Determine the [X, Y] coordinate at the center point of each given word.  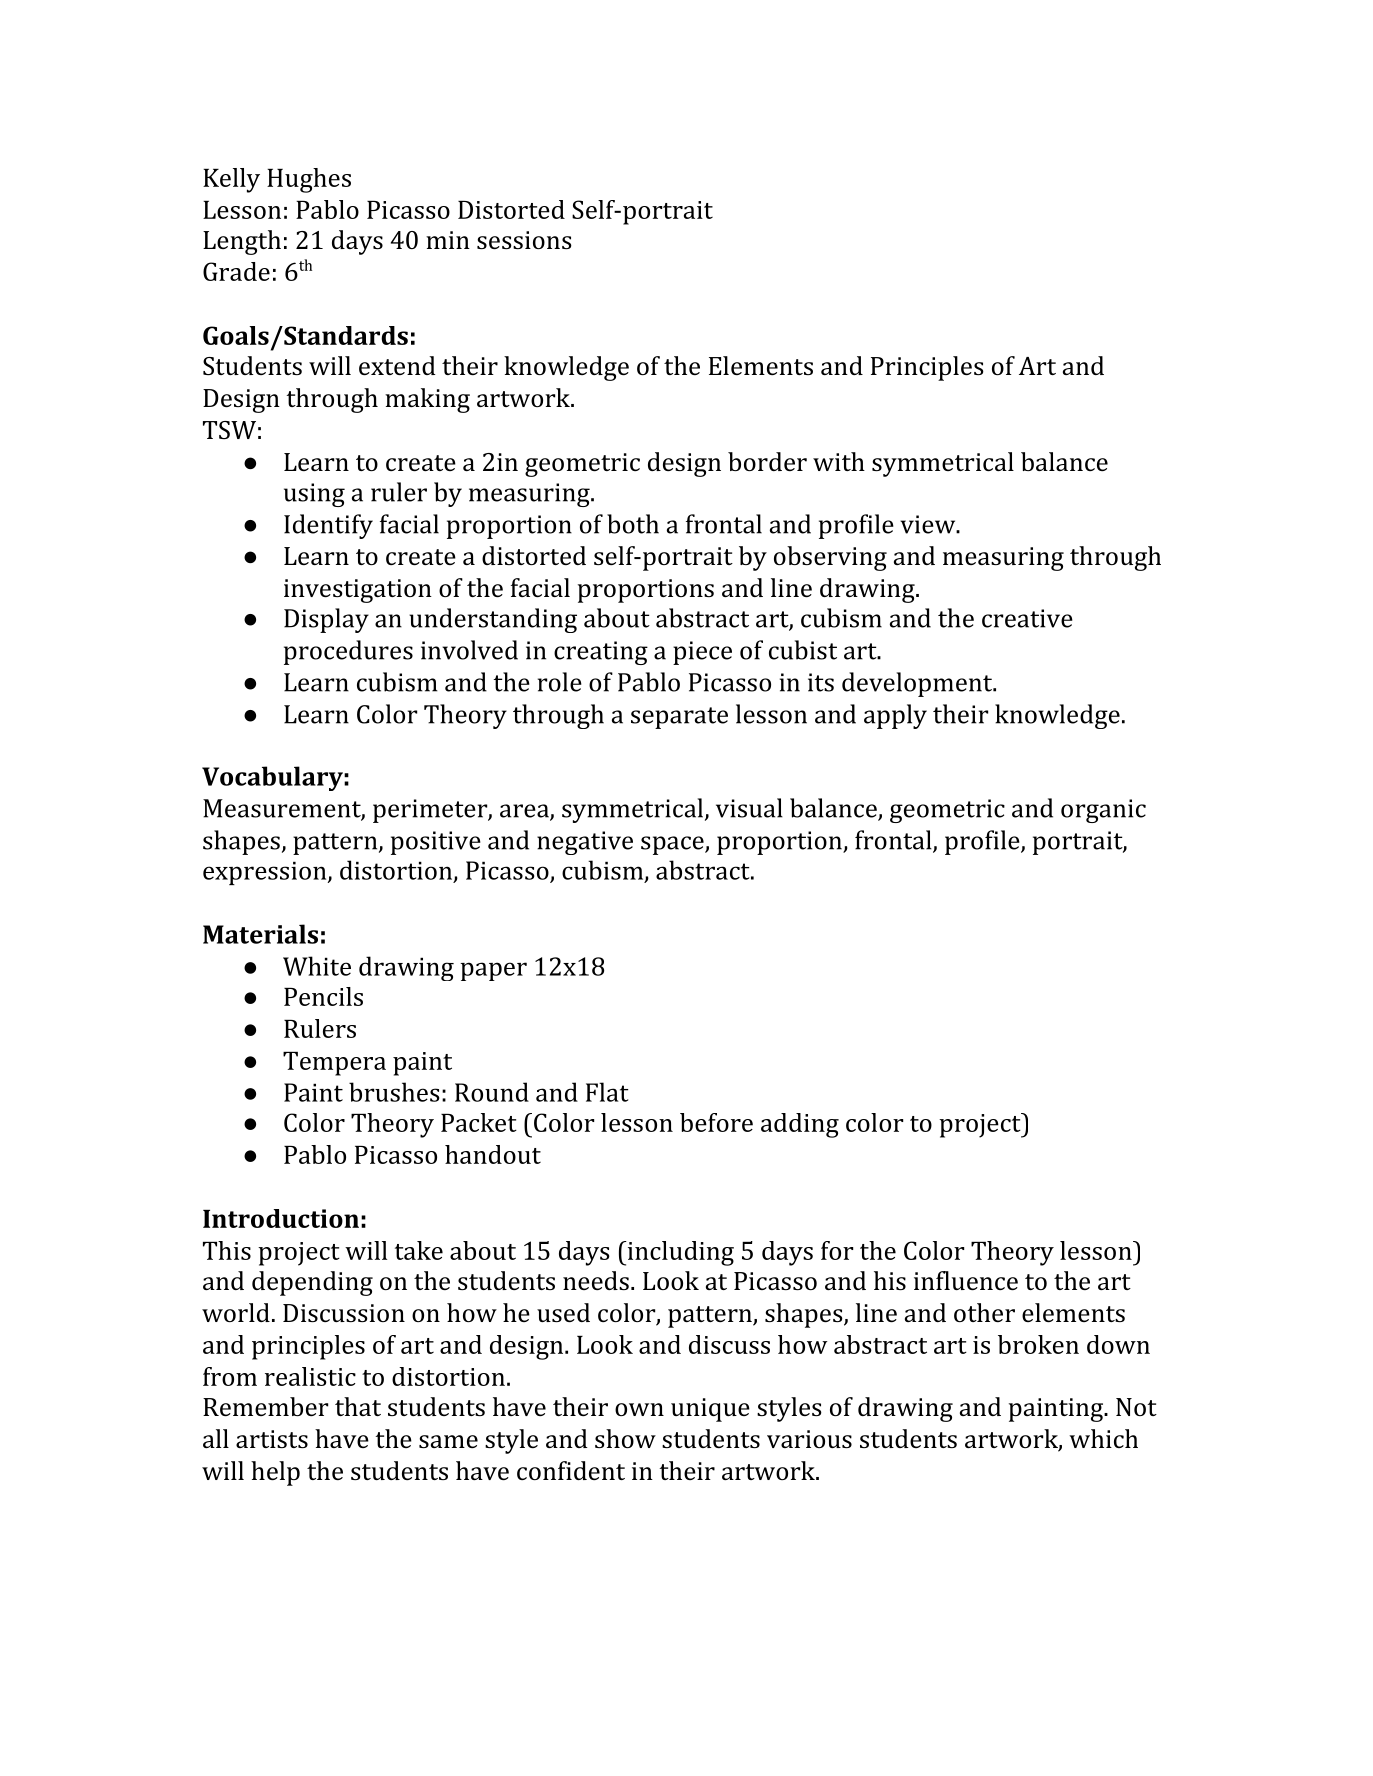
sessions [524, 240]
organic [1103, 811]
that [358, 1406]
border [767, 461]
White [317, 966]
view [928, 524]
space [673, 845]
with [839, 461]
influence [966, 1280]
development [918, 684]
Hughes [309, 180]
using [314, 495]
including [679, 1253]
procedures [348, 652]
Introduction [281, 1218]
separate [679, 718]
